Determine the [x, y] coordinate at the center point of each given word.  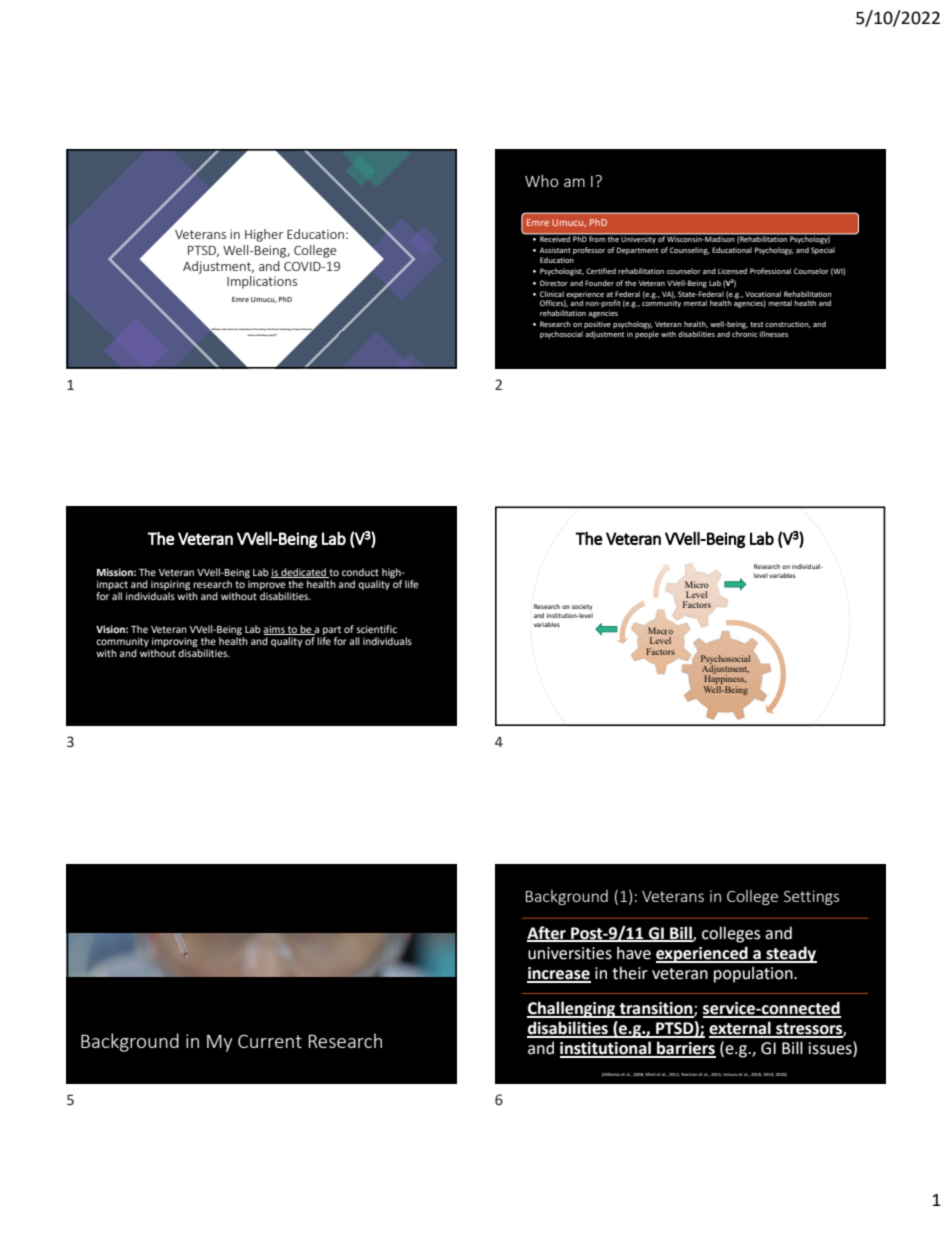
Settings [811, 897]
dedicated [303, 573]
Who [542, 181]
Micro [697, 584]
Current [270, 1041]
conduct [360, 572]
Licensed [732, 271]
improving [175, 643]
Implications [262, 282]
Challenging [572, 1009]
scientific [376, 629]
